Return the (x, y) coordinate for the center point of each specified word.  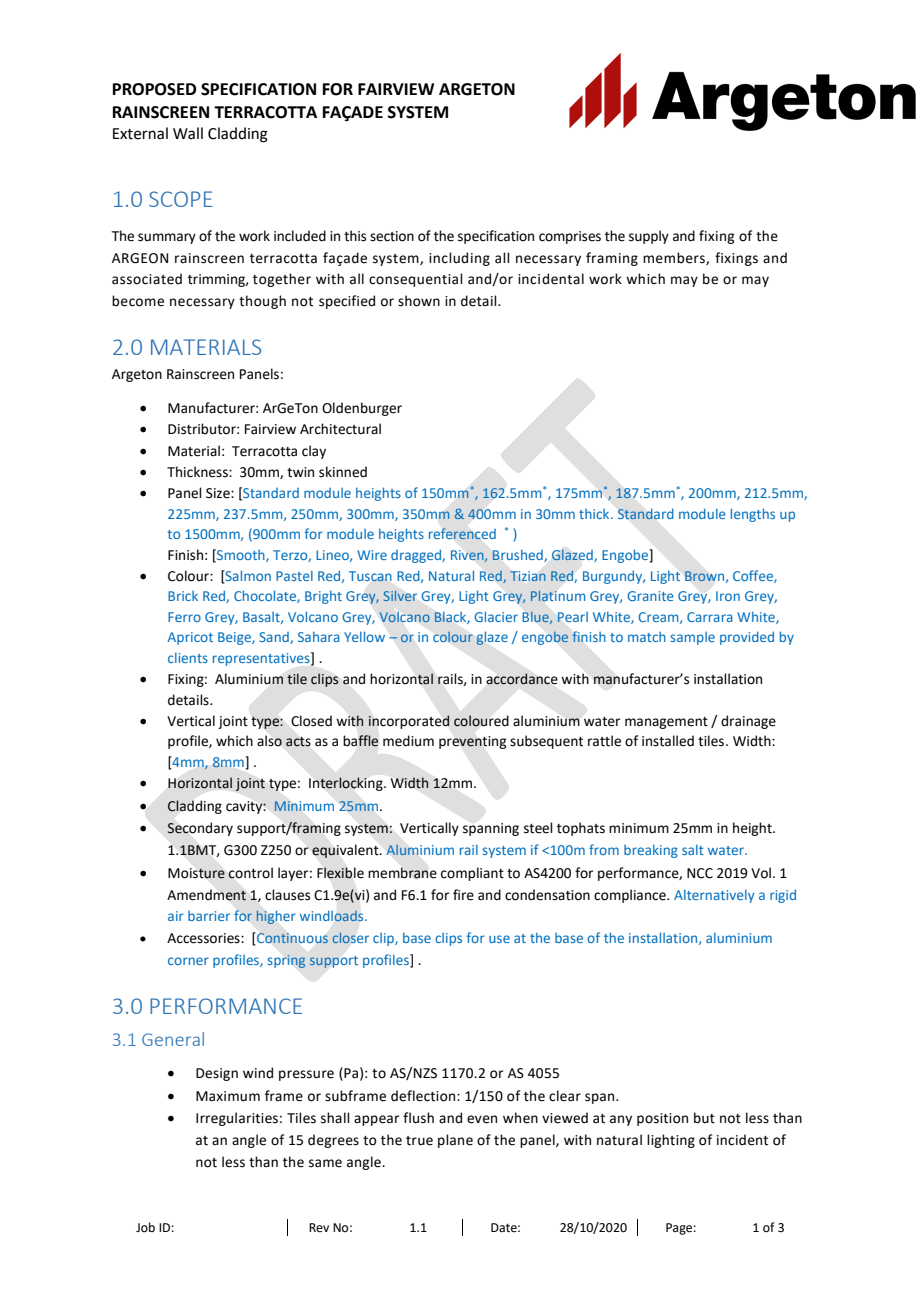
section (392, 236)
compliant (472, 874)
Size (219, 493)
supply (649, 237)
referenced (462, 534)
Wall (188, 133)
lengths (753, 515)
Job (145, 1227)
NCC (700, 873)
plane (455, 1141)
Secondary (200, 829)
